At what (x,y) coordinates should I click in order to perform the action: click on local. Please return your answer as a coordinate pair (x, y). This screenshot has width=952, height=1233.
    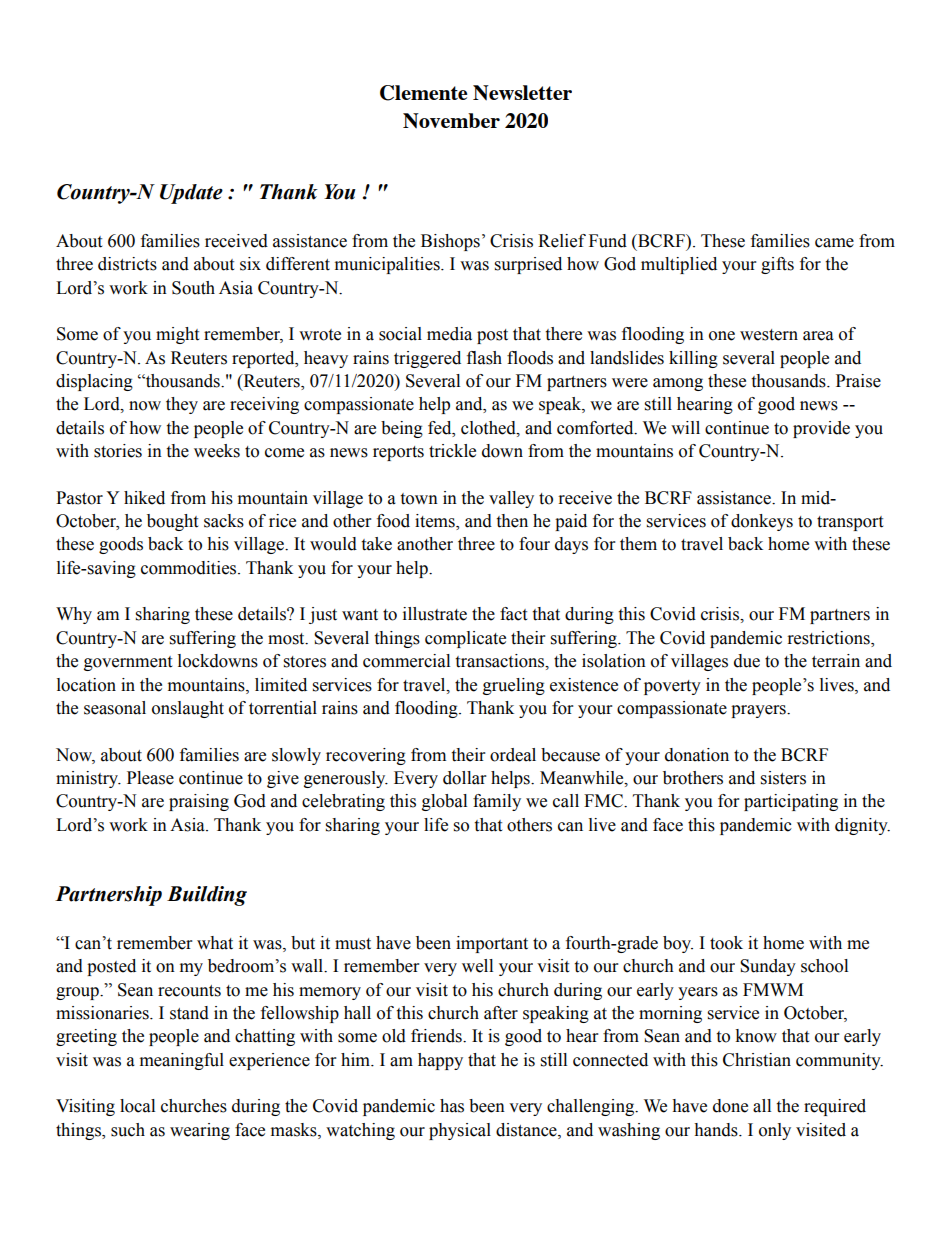
    Looking at the image, I should click on (137, 1106).
